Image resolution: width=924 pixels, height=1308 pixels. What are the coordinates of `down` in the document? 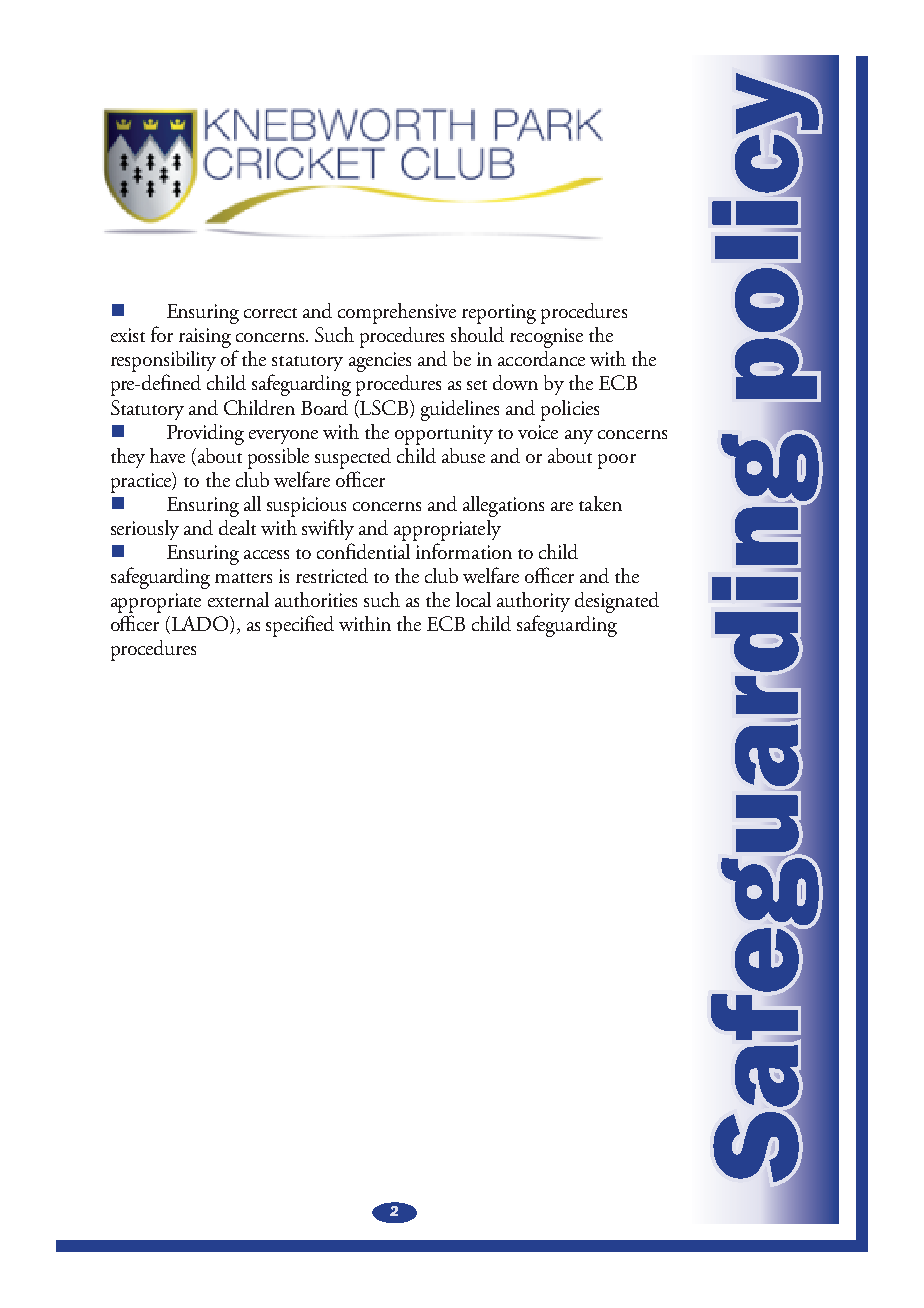 It's located at (515, 382).
